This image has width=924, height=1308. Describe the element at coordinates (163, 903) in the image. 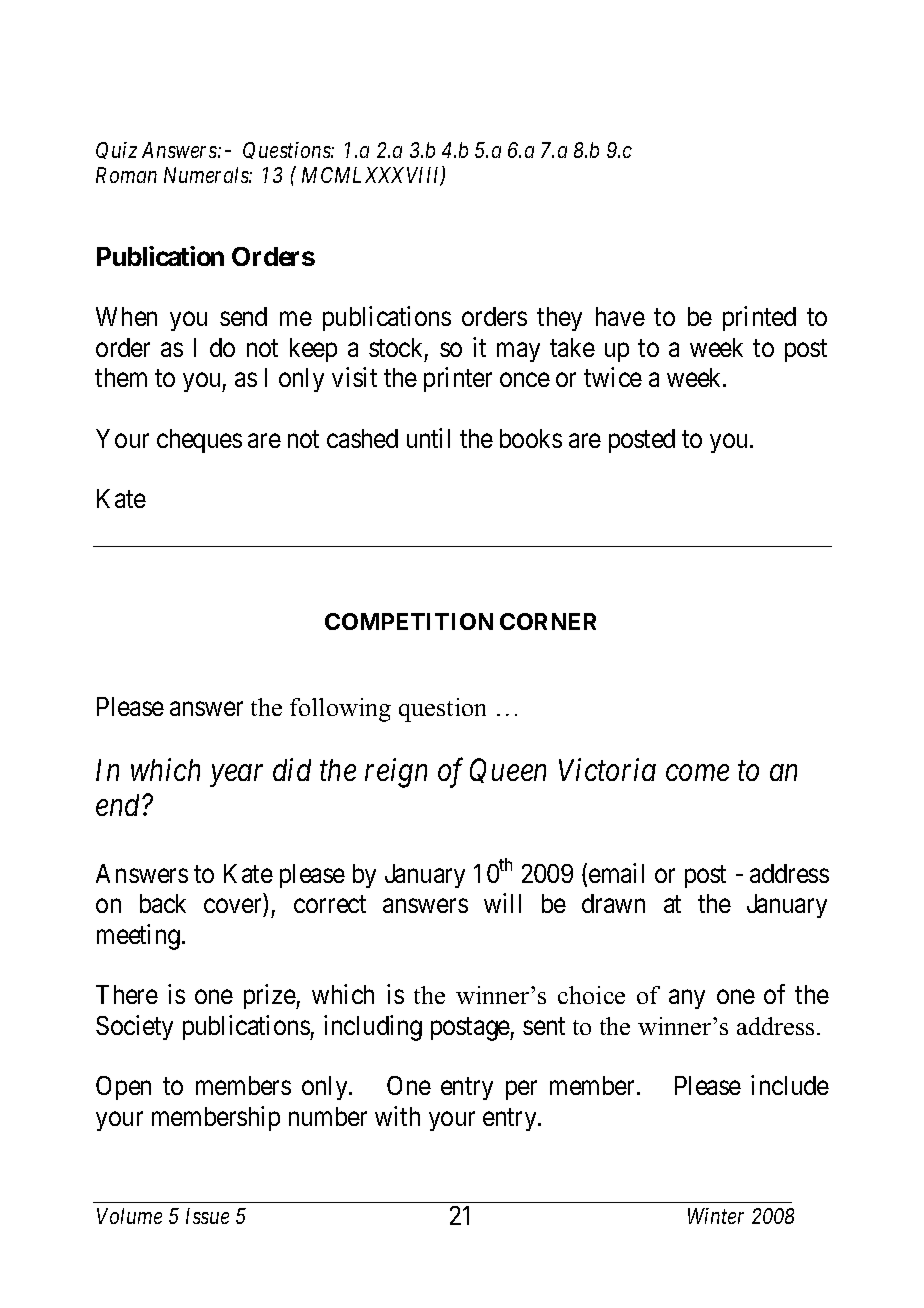

I see `back` at that location.
